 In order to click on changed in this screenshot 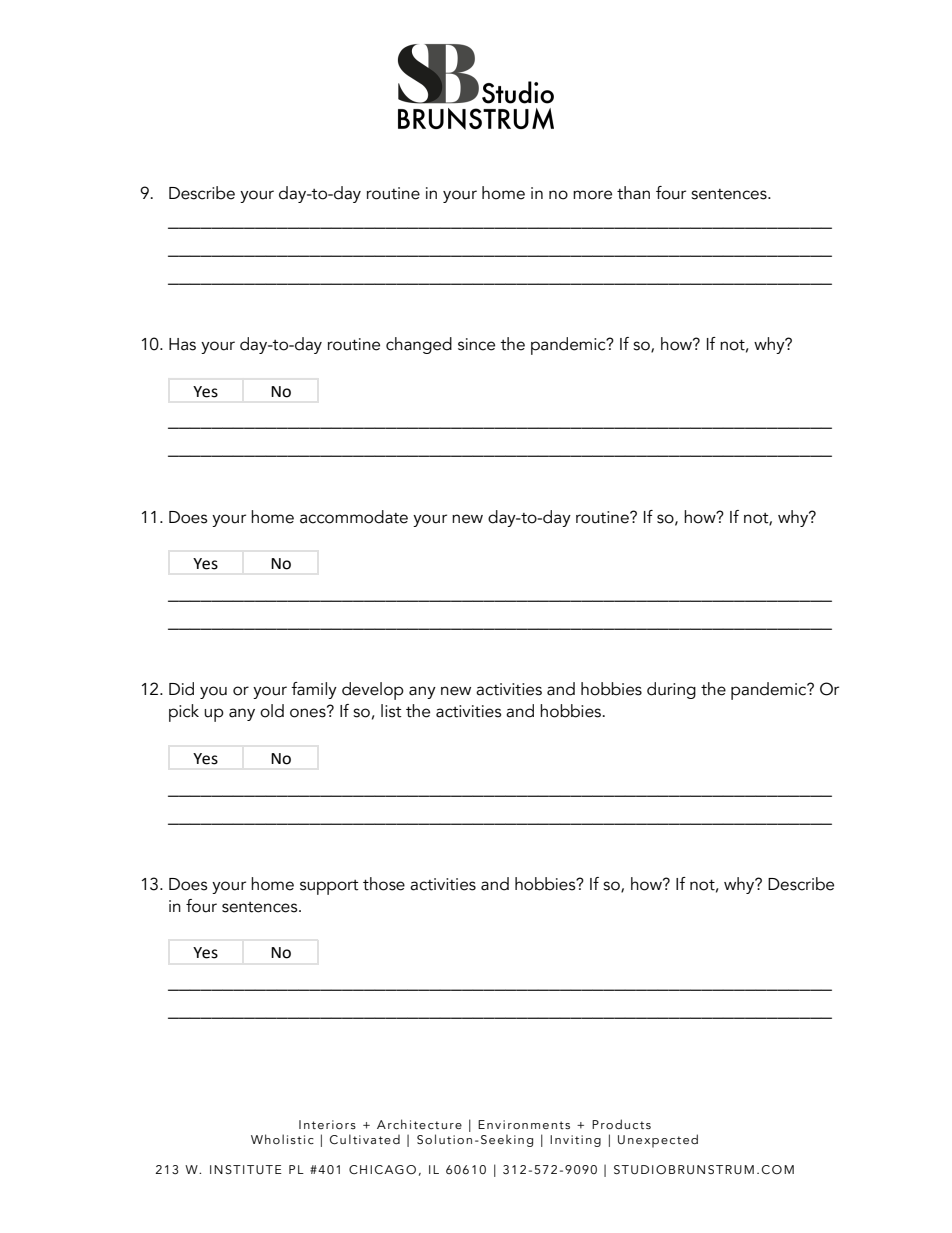, I will do `click(419, 345)`.
